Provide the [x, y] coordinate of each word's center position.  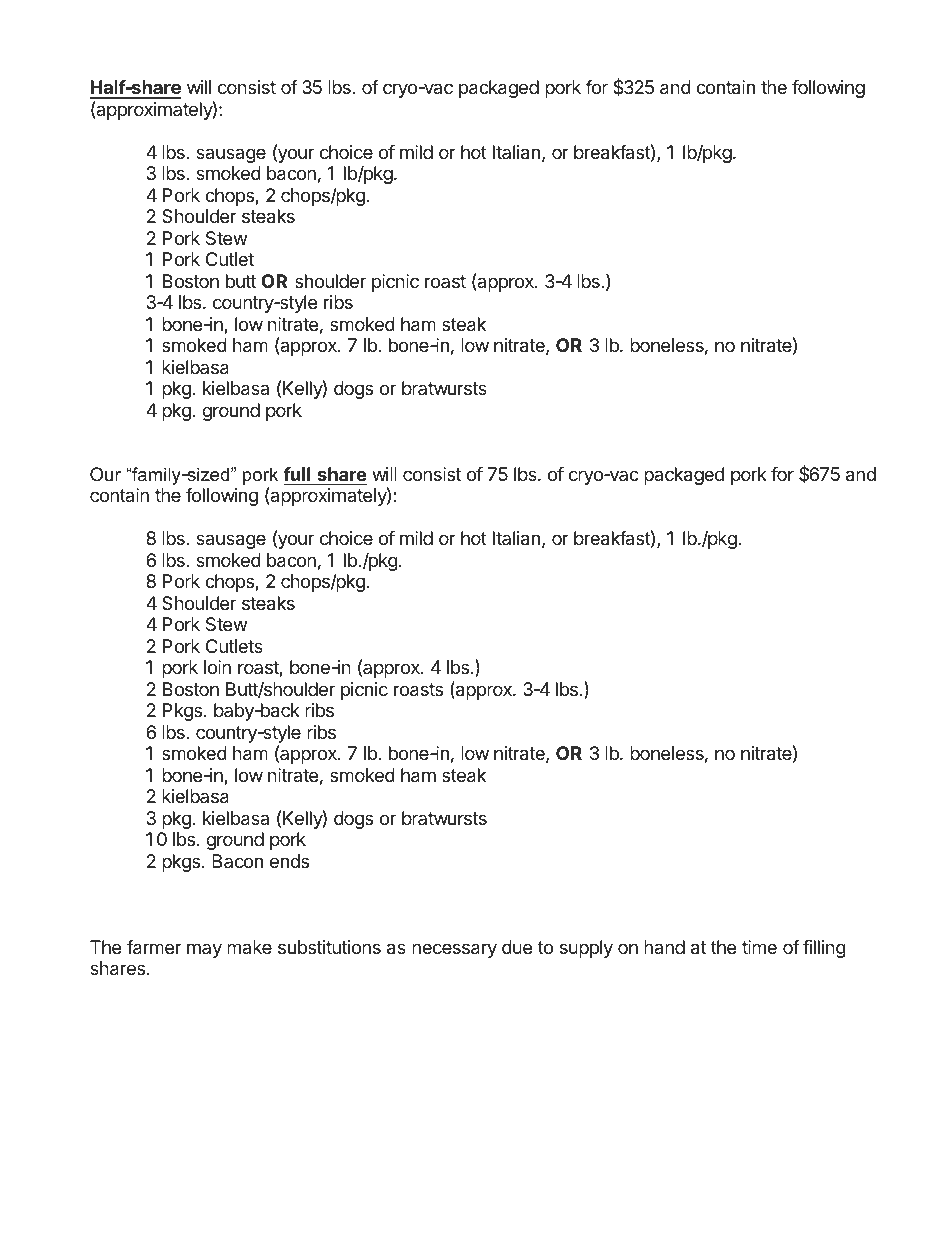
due [517, 947]
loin [217, 667]
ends [289, 861]
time [759, 947]
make [249, 947]
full [296, 474]
